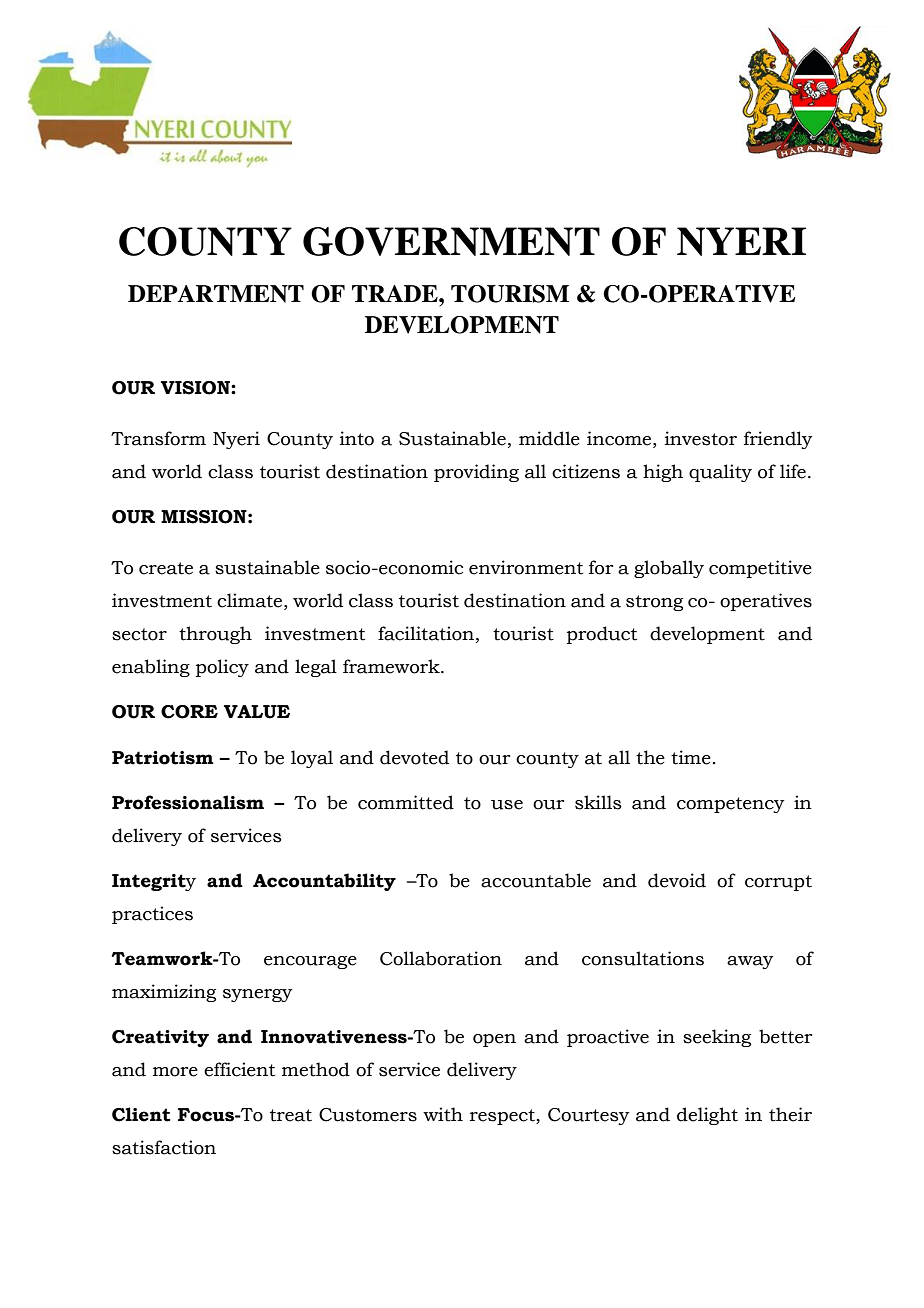  I want to click on Professionalism, so click(188, 802).
